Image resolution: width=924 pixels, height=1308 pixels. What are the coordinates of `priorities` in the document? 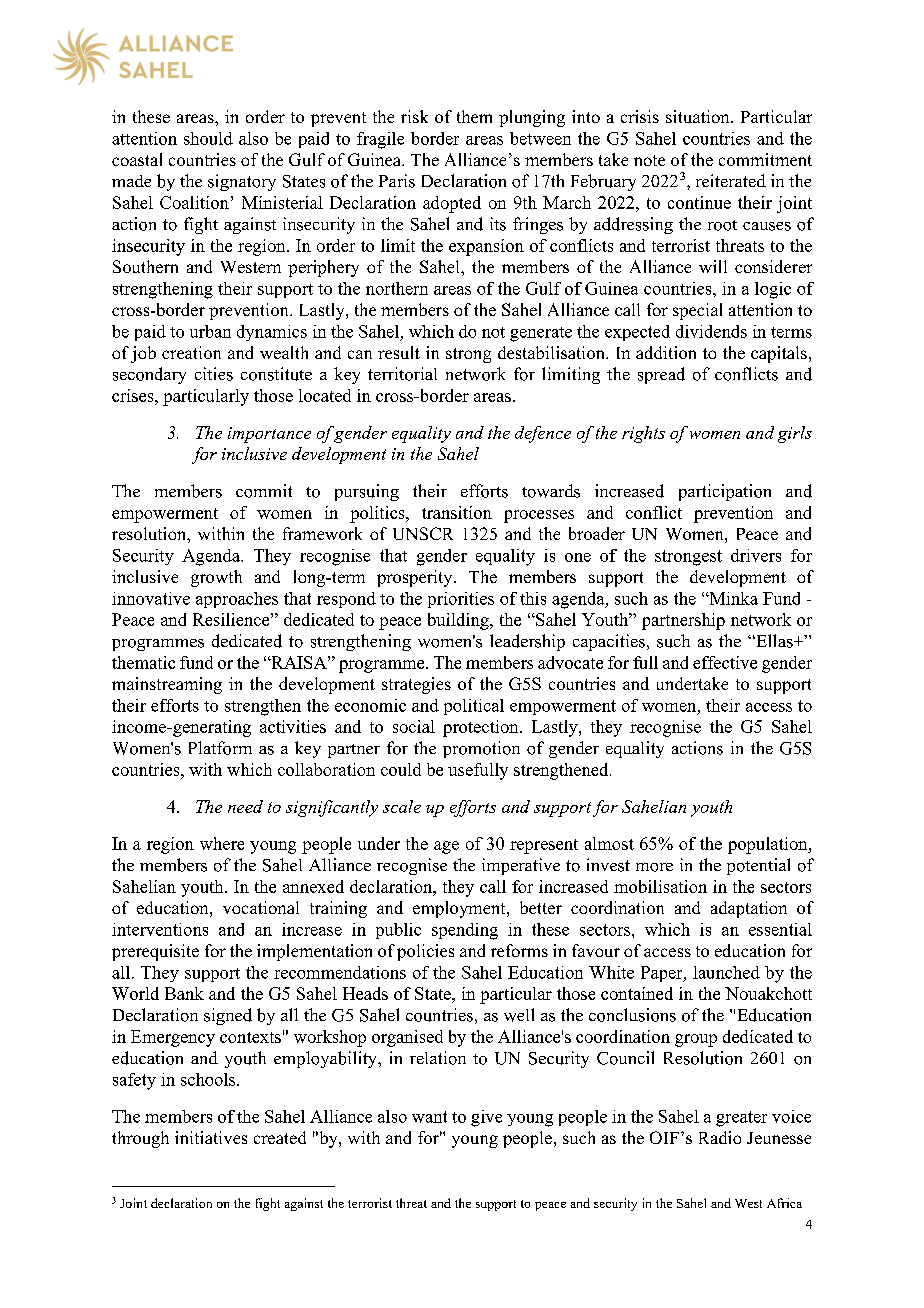 It's located at (461, 600).
